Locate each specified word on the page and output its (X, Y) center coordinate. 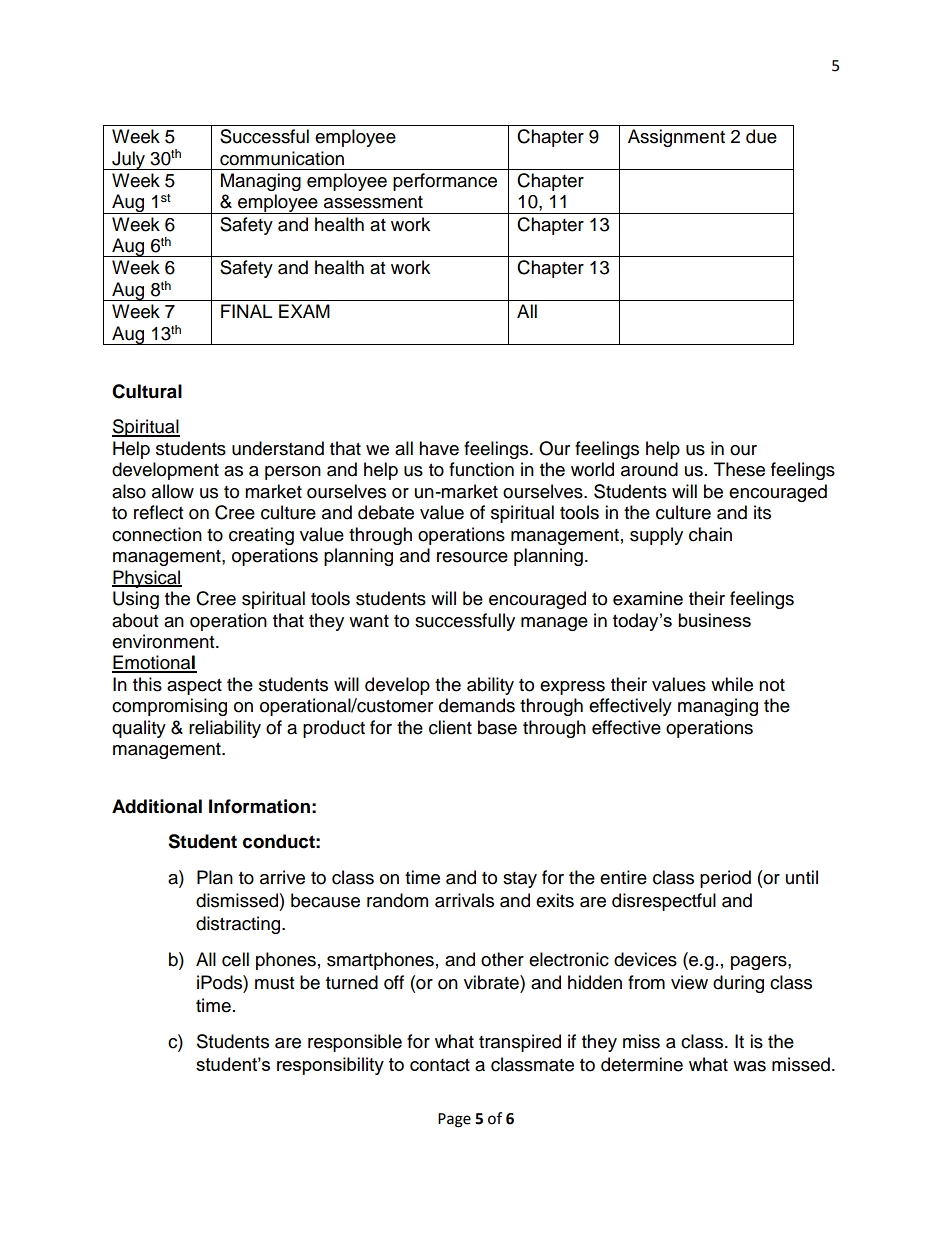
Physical (147, 579)
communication (282, 158)
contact (440, 1065)
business (714, 620)
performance (445, 182)
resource (472, 557)
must (274, 983)
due (761, 136)
